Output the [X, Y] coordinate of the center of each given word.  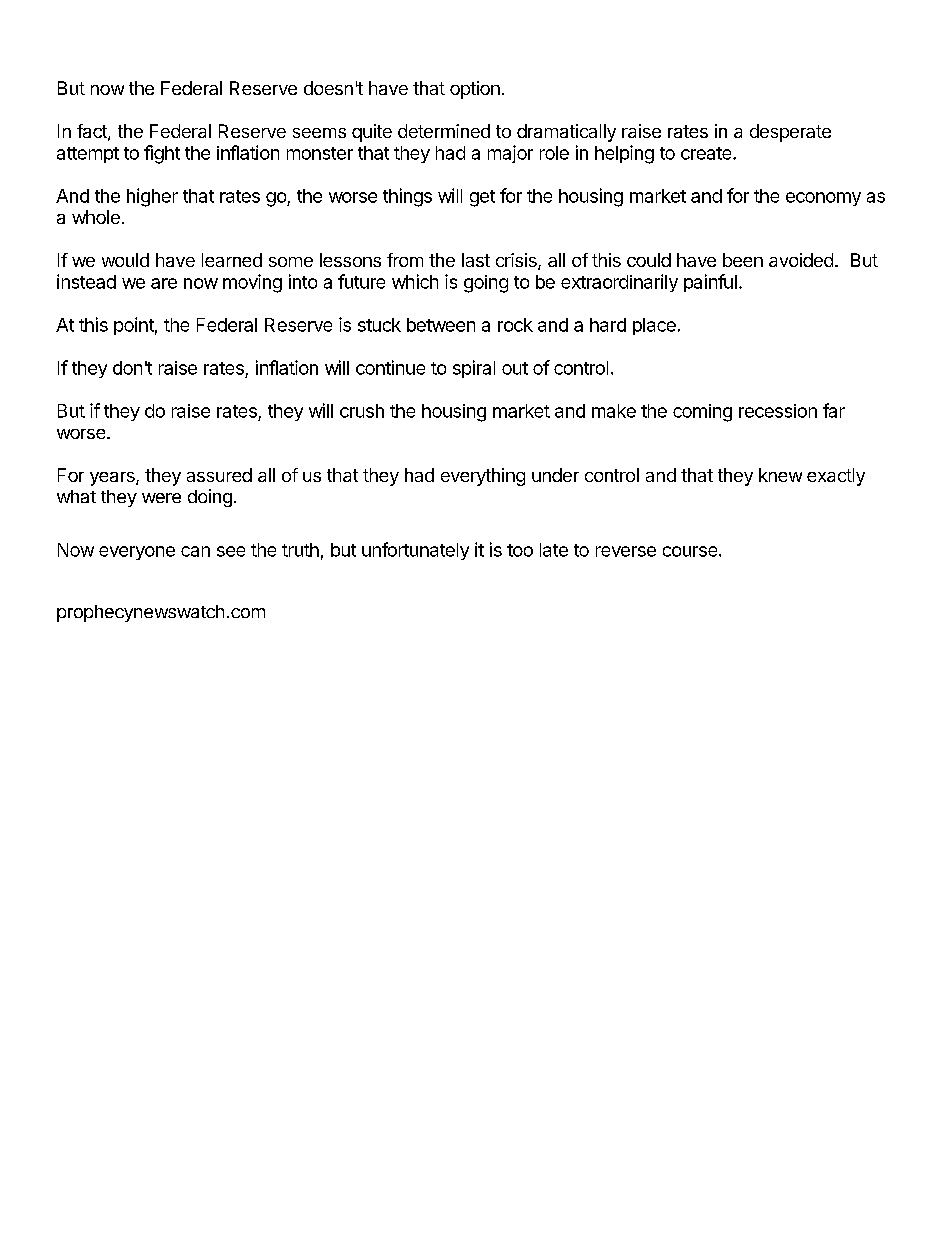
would [125, 260]
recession [778, 411]
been [743, 260]
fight [162, 154]
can [195, 551]
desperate [790, 133]
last [476, 260]
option [475, 90]
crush [362, 411]
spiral [474, 369]
